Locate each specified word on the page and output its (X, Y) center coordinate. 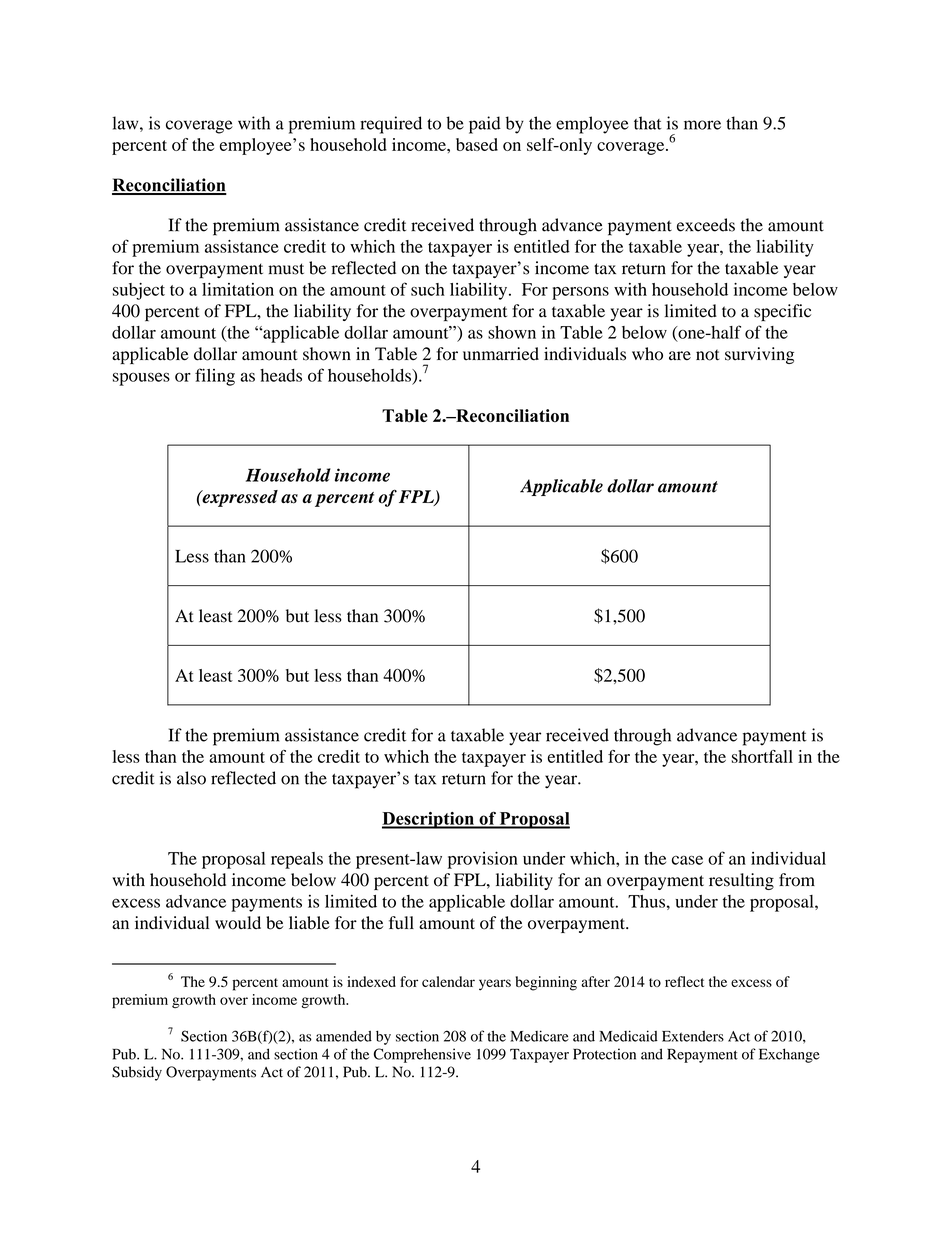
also (191, 778)
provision (483, 860)
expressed (239, 498)
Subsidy (137, 1073)
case (687, 860)
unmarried (501, 354)
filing (215, 377)
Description (429, 820)
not (707, 355)
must (286, 269)
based (477, 144)
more (702, 125)
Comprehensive (422, 1055)
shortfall (762, 756)
